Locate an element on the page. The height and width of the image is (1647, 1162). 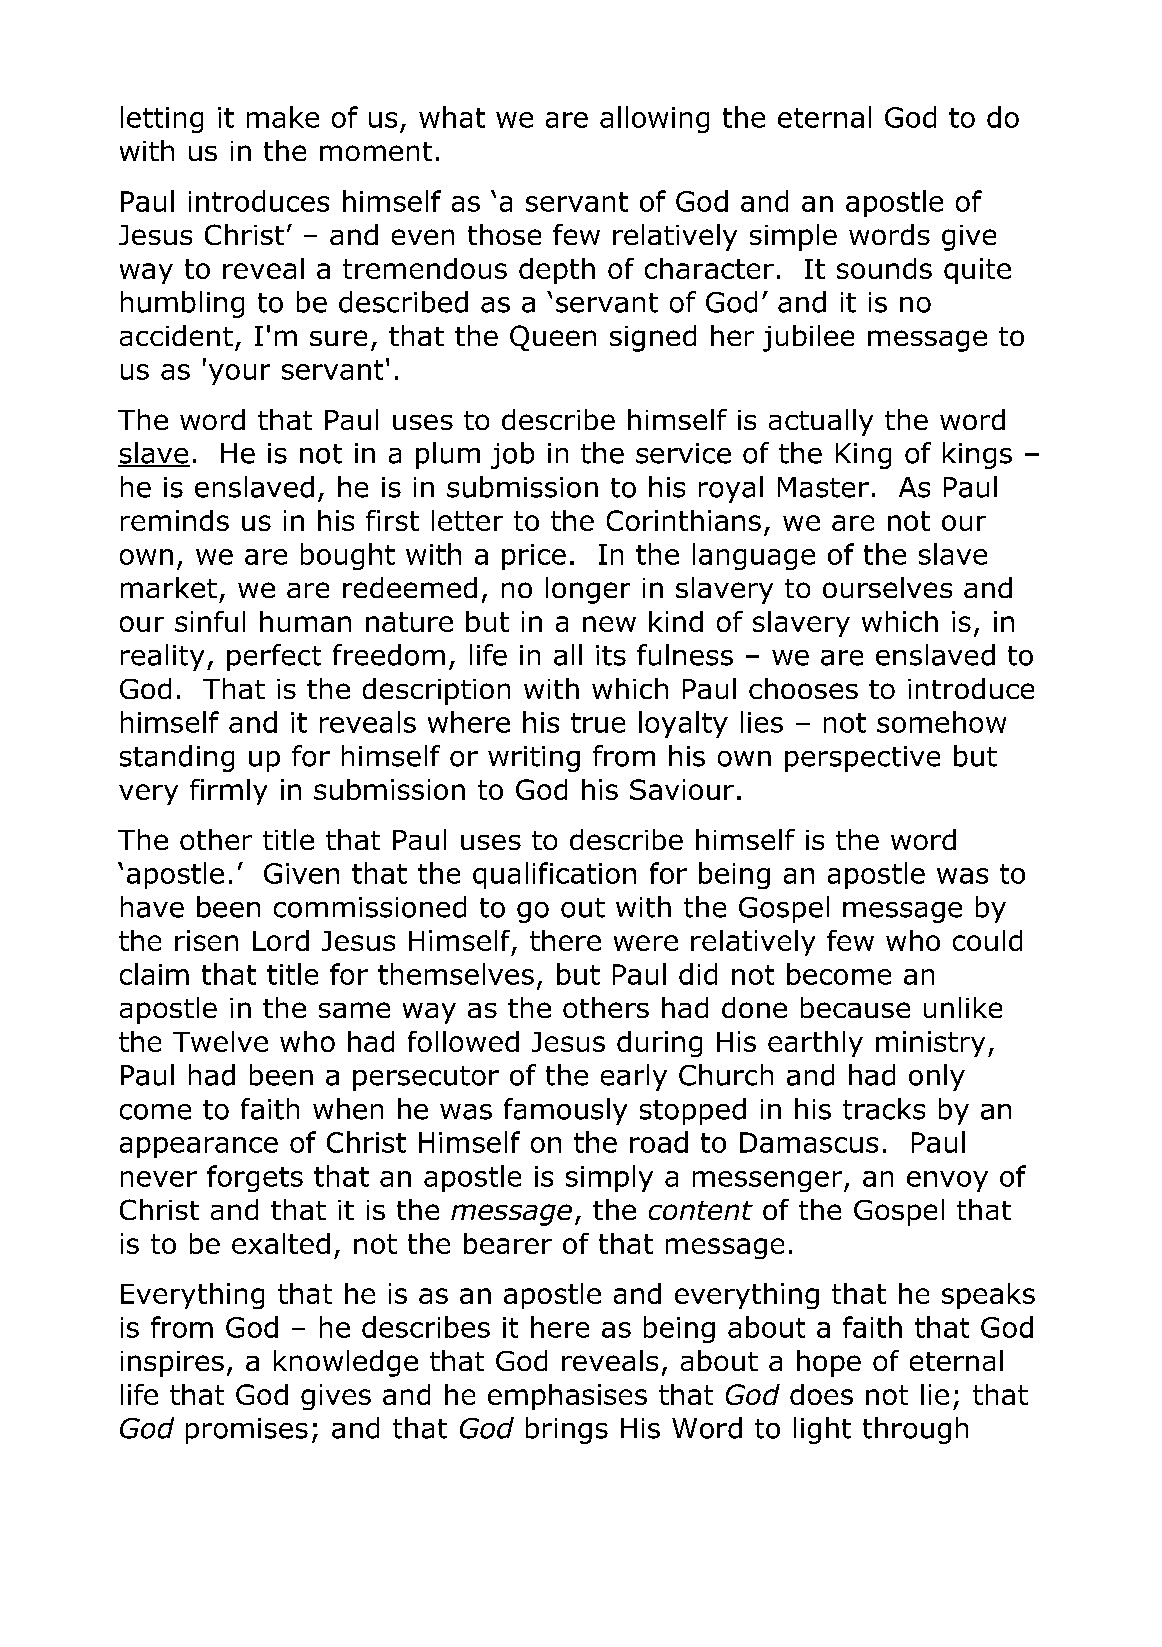
promises is located at coordinates (247, 1431).
